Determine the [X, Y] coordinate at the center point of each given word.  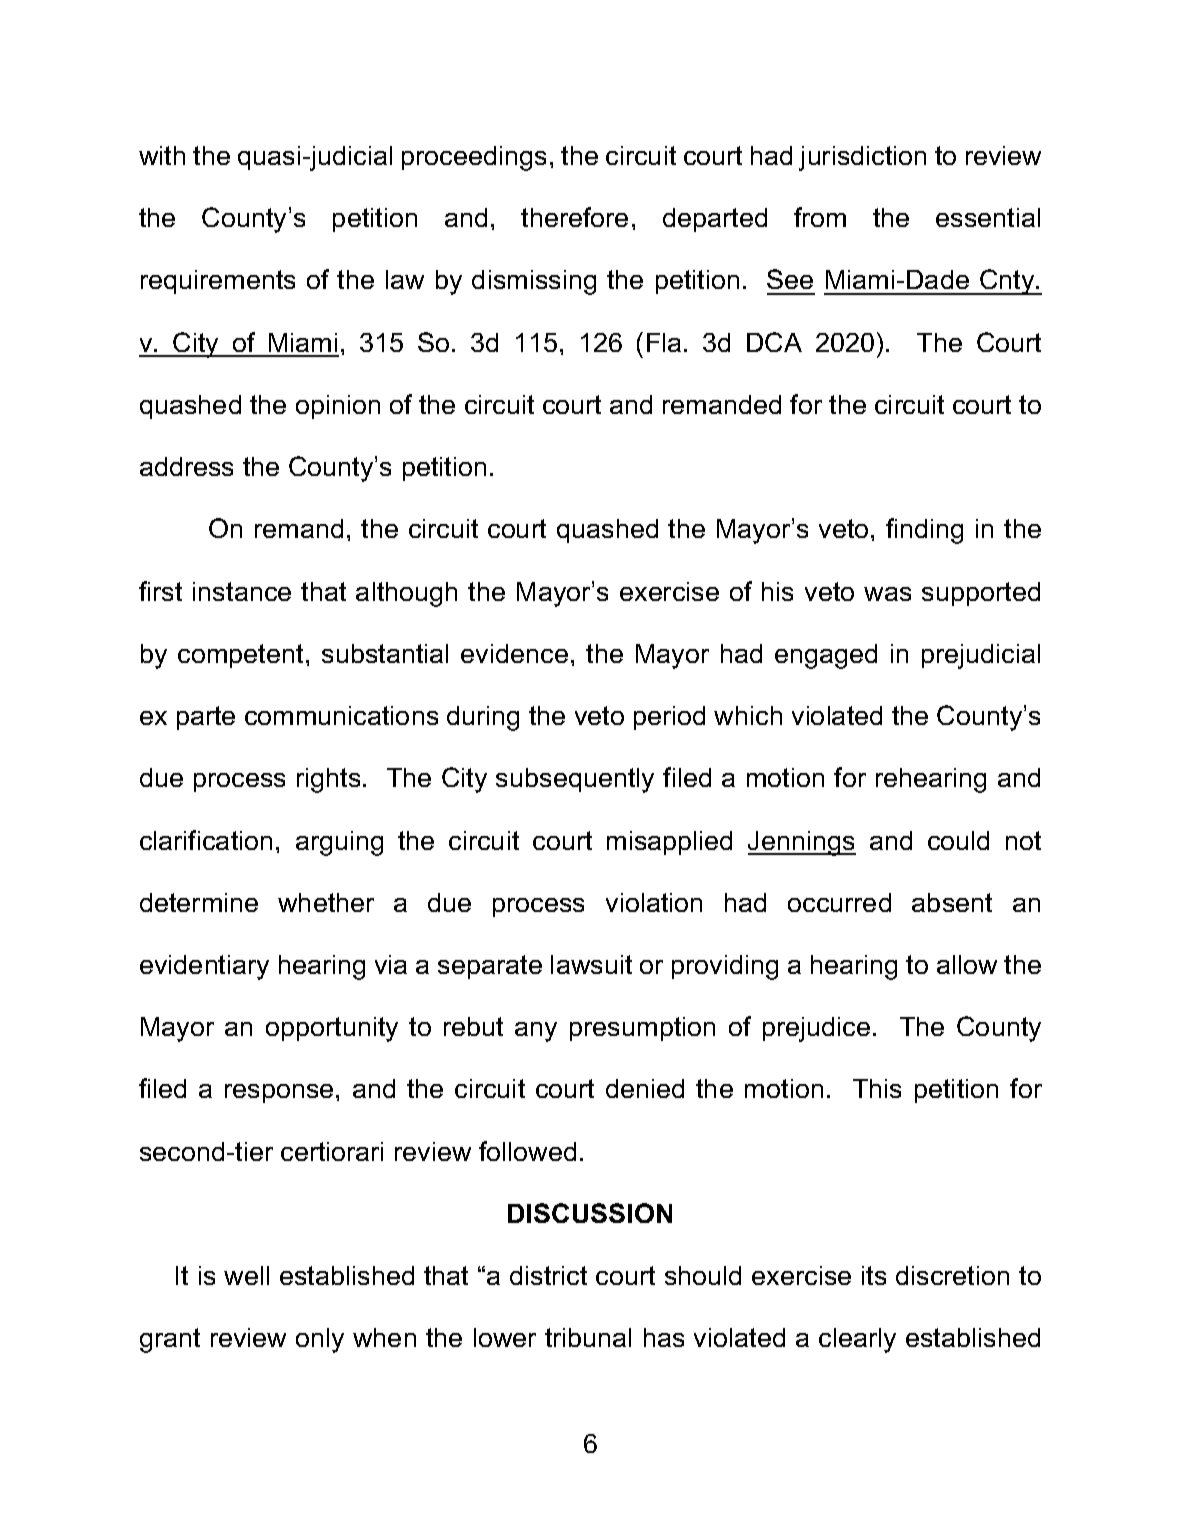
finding [924, 531]
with [162, 155]
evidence [514, 653]
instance [242, 591]
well [246, 1275]
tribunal [588, 1337]
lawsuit [591, 964]
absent [952, 902]
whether [326, 902]
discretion [952, 1275]
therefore [574, 217]
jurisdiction [862, 158]
